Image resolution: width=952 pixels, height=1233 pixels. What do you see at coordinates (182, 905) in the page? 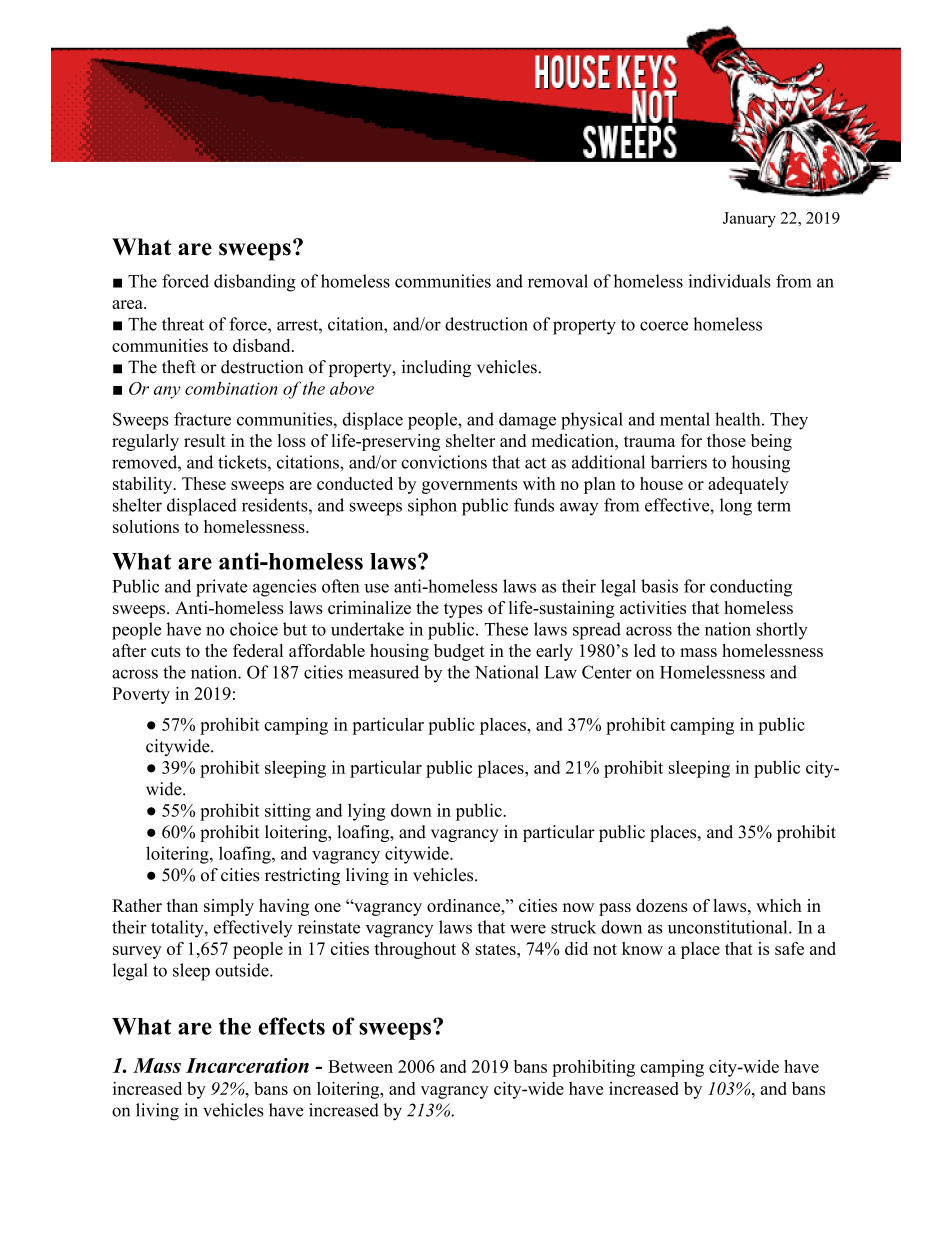
I see `than` at bounding box center [182, 905].
